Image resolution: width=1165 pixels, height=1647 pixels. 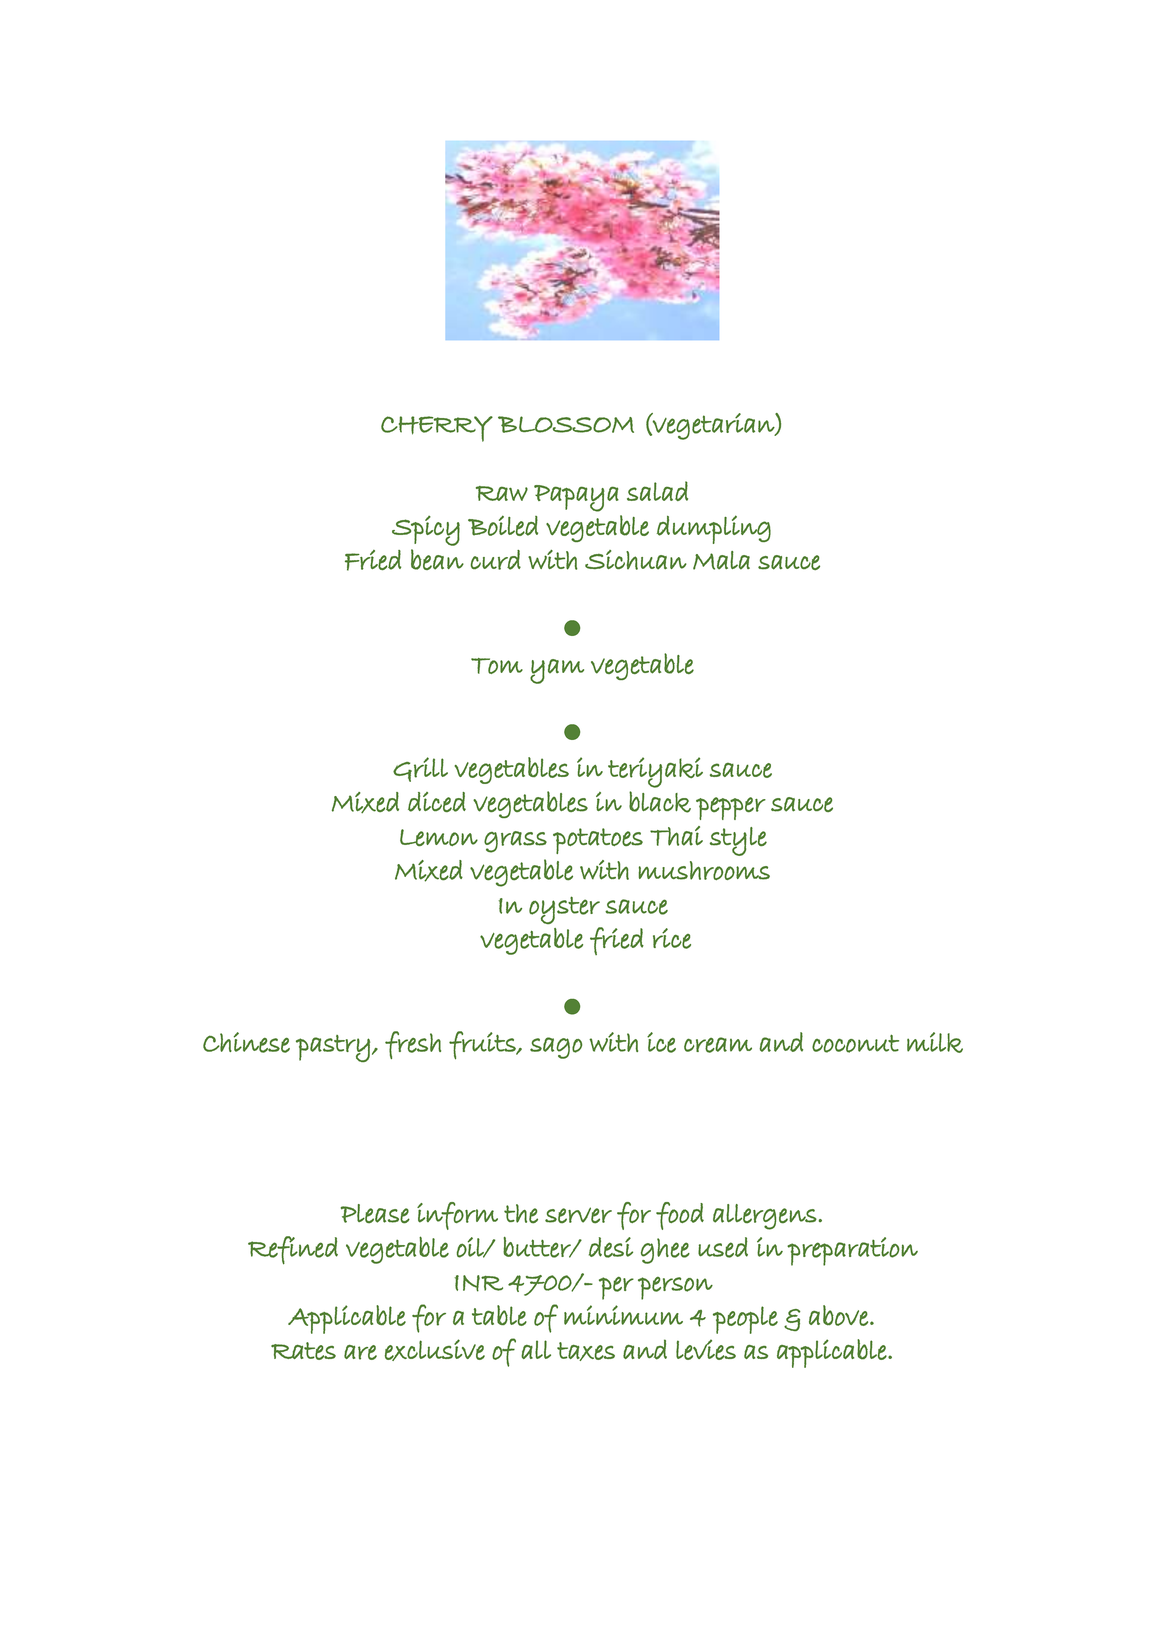 I want to click on Grill, so click(x=420, y=769).
